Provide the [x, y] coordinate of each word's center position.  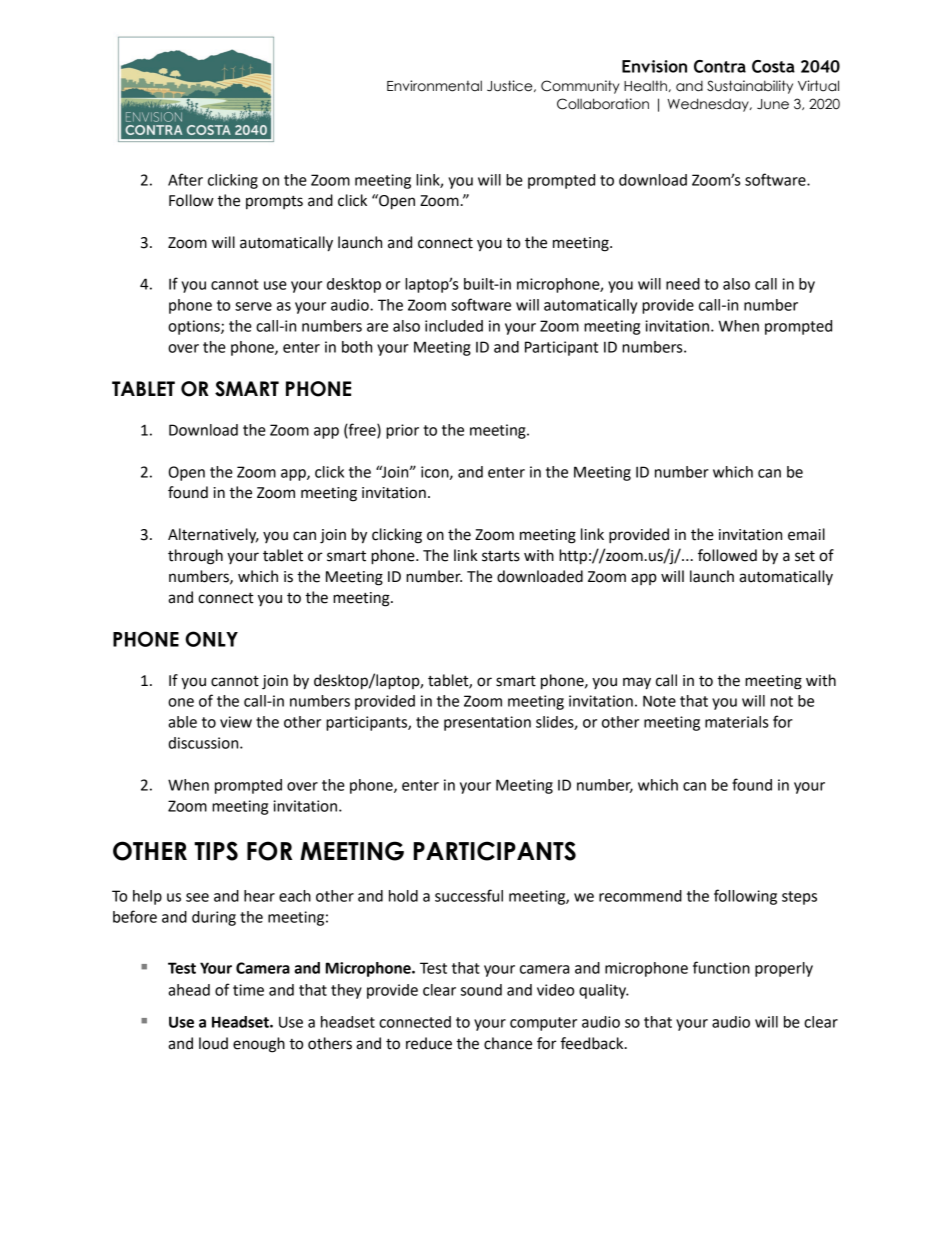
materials [736, 722]
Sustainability [750, 87]
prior [402, 431]
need [683, 284]
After [185, 179]
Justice [511, 86]
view [236, 722]
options [195, 327]
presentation [487, 723]
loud [213, 1043]
